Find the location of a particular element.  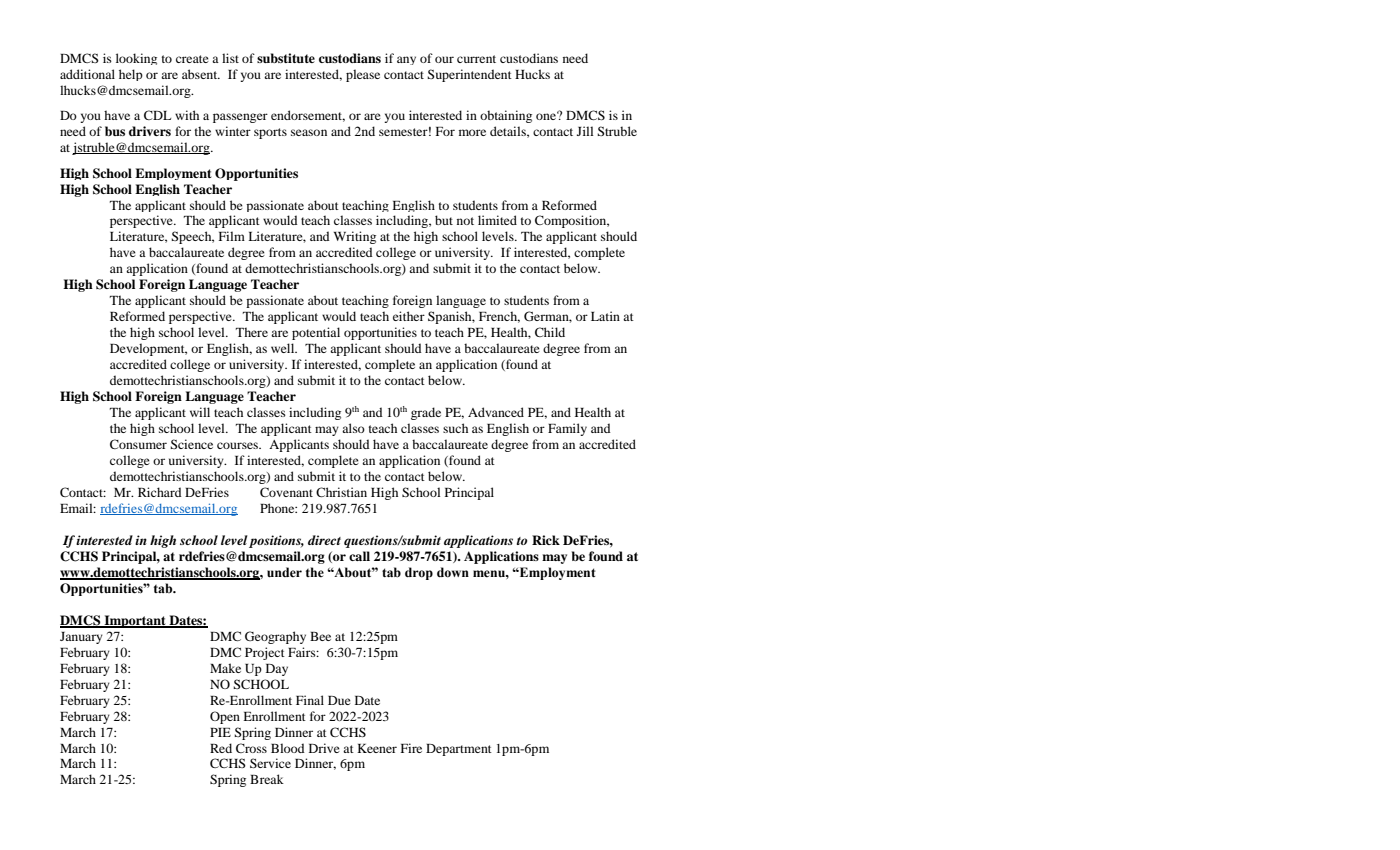

please is located at coordinates (363, 75).
